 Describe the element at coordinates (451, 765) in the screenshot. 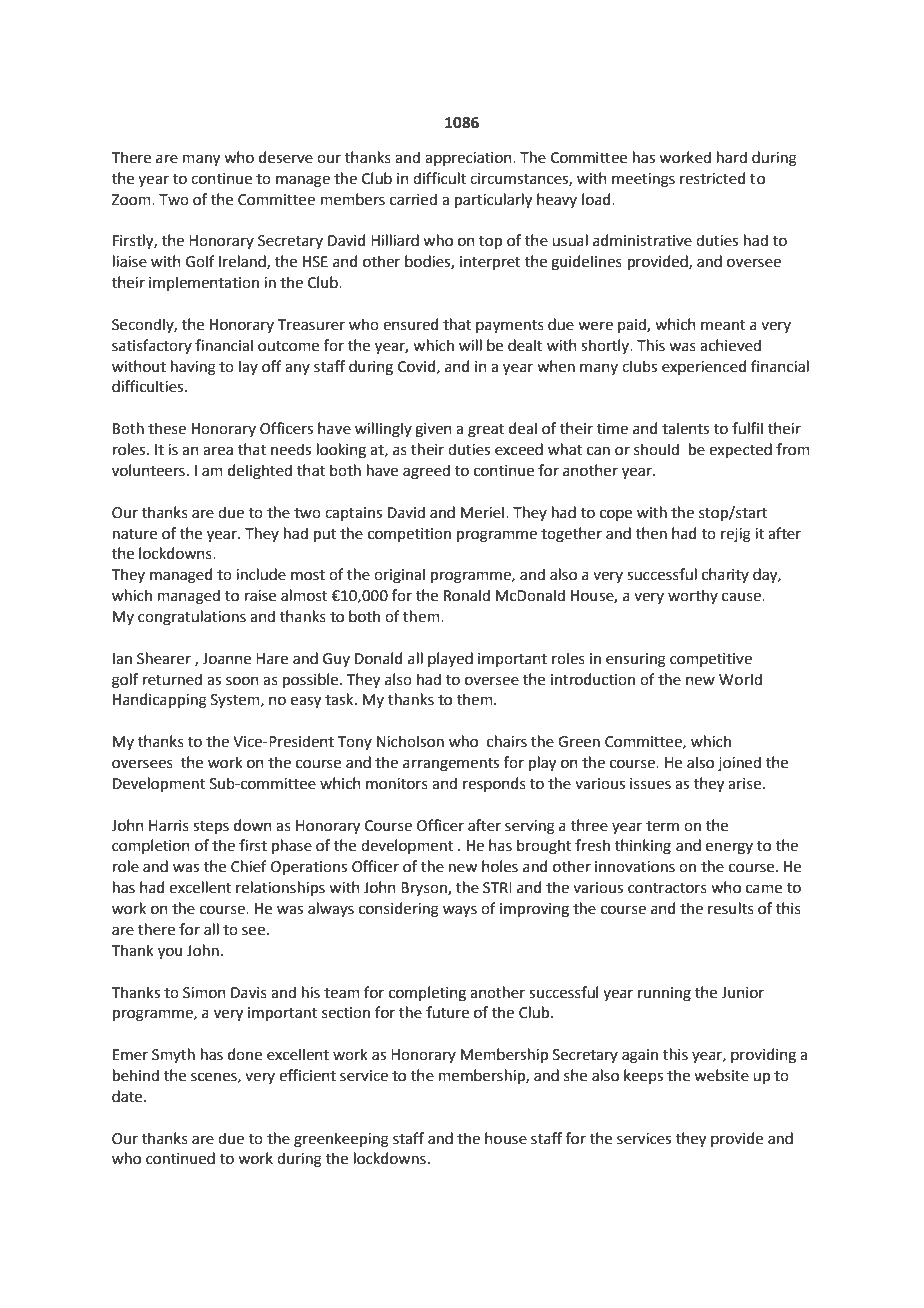

I see `arrangements` at that location.
